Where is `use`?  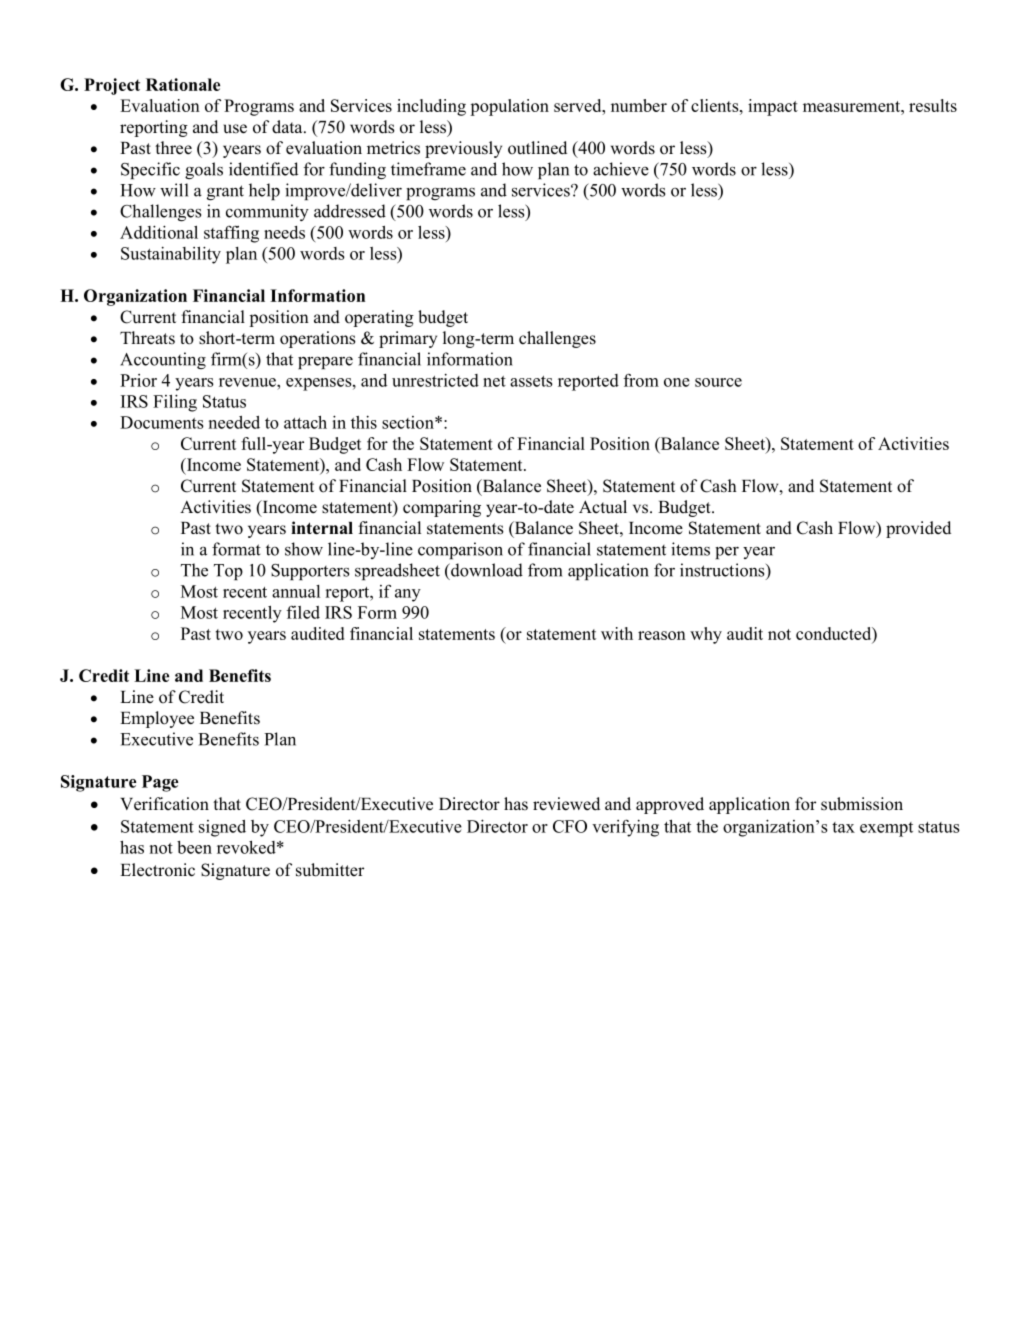 use is located at coordinates (235, 129).
